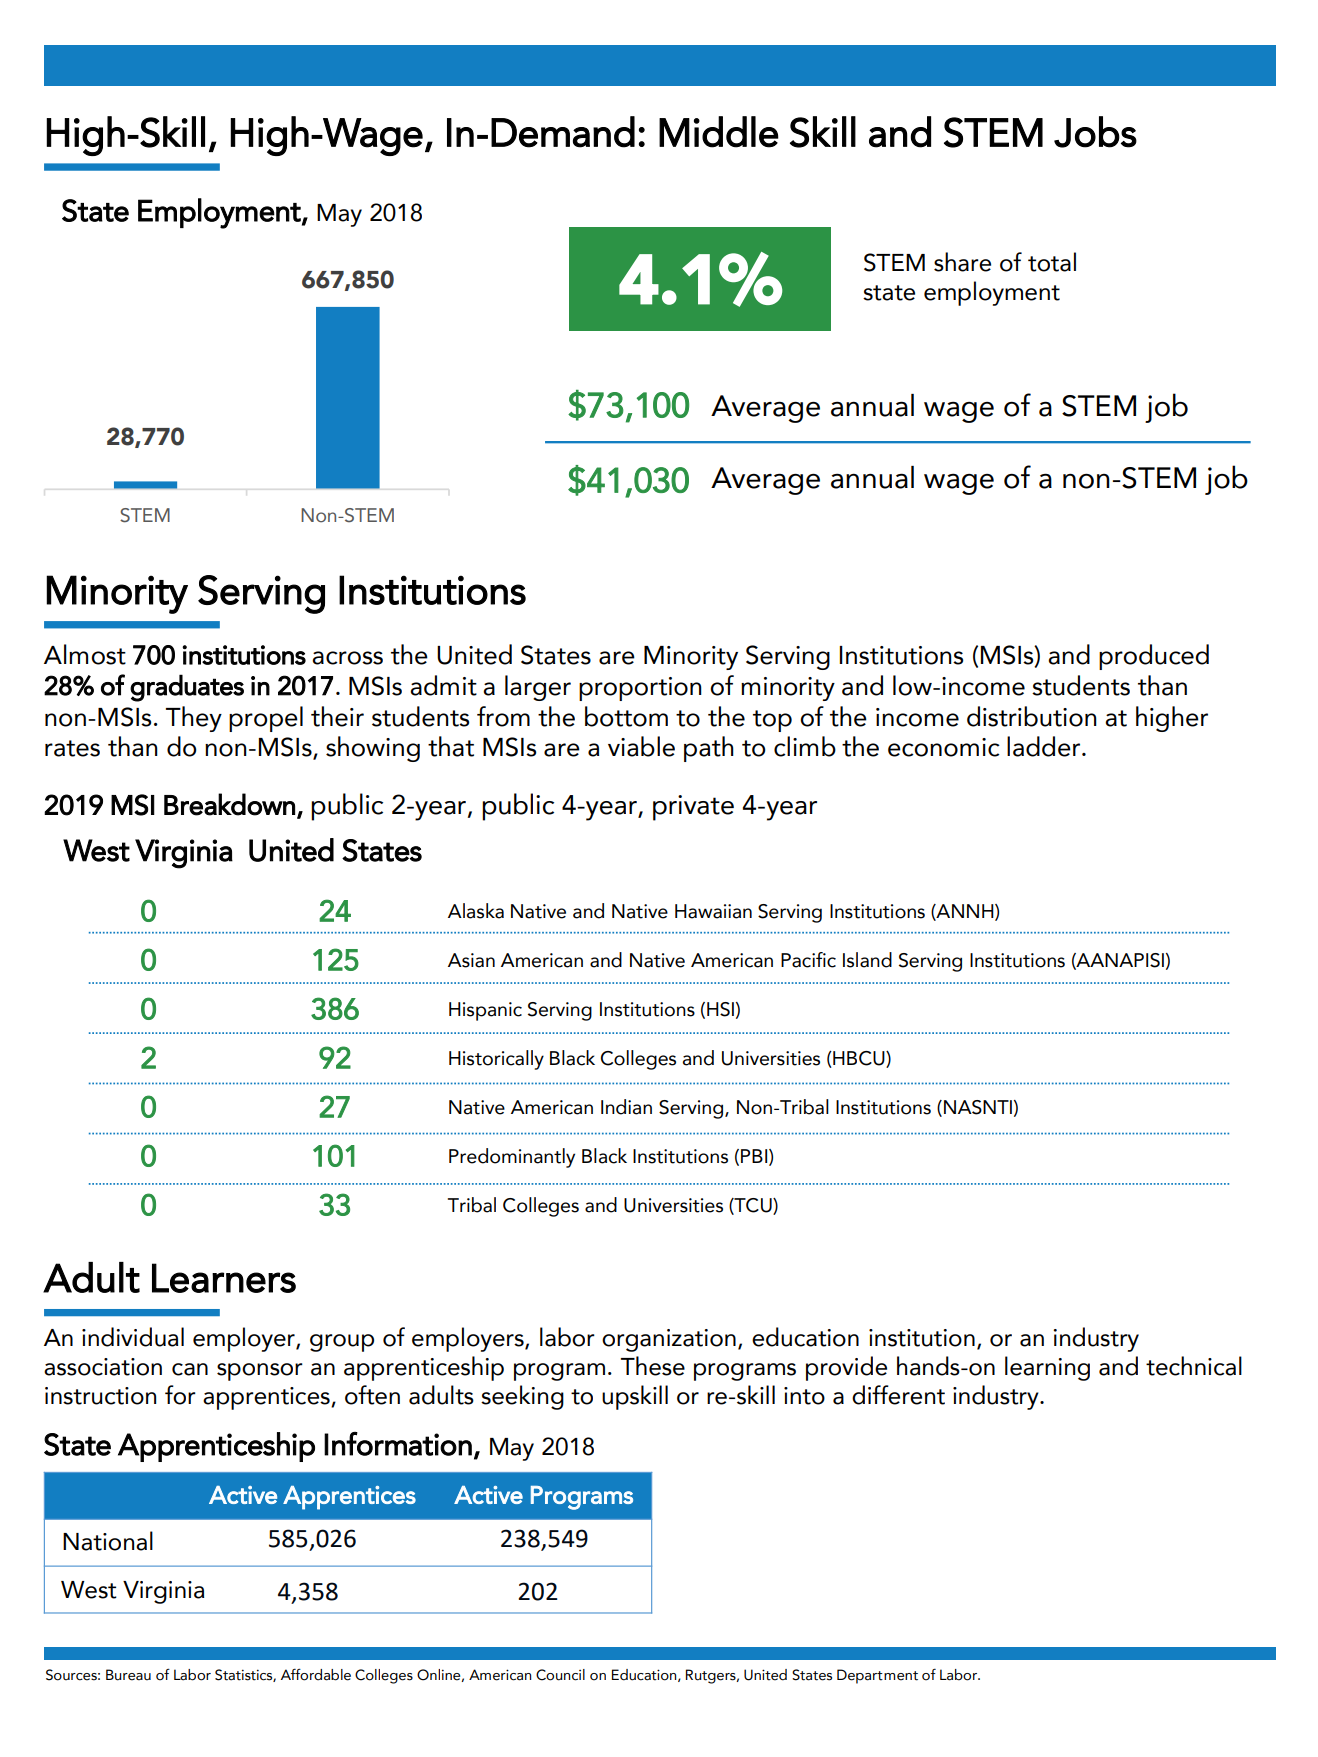 This document has height=1757, width=1318. What do you see at coordinates (719, 132) in the document?
I see `Middle` at bounding box center [719, 132].
